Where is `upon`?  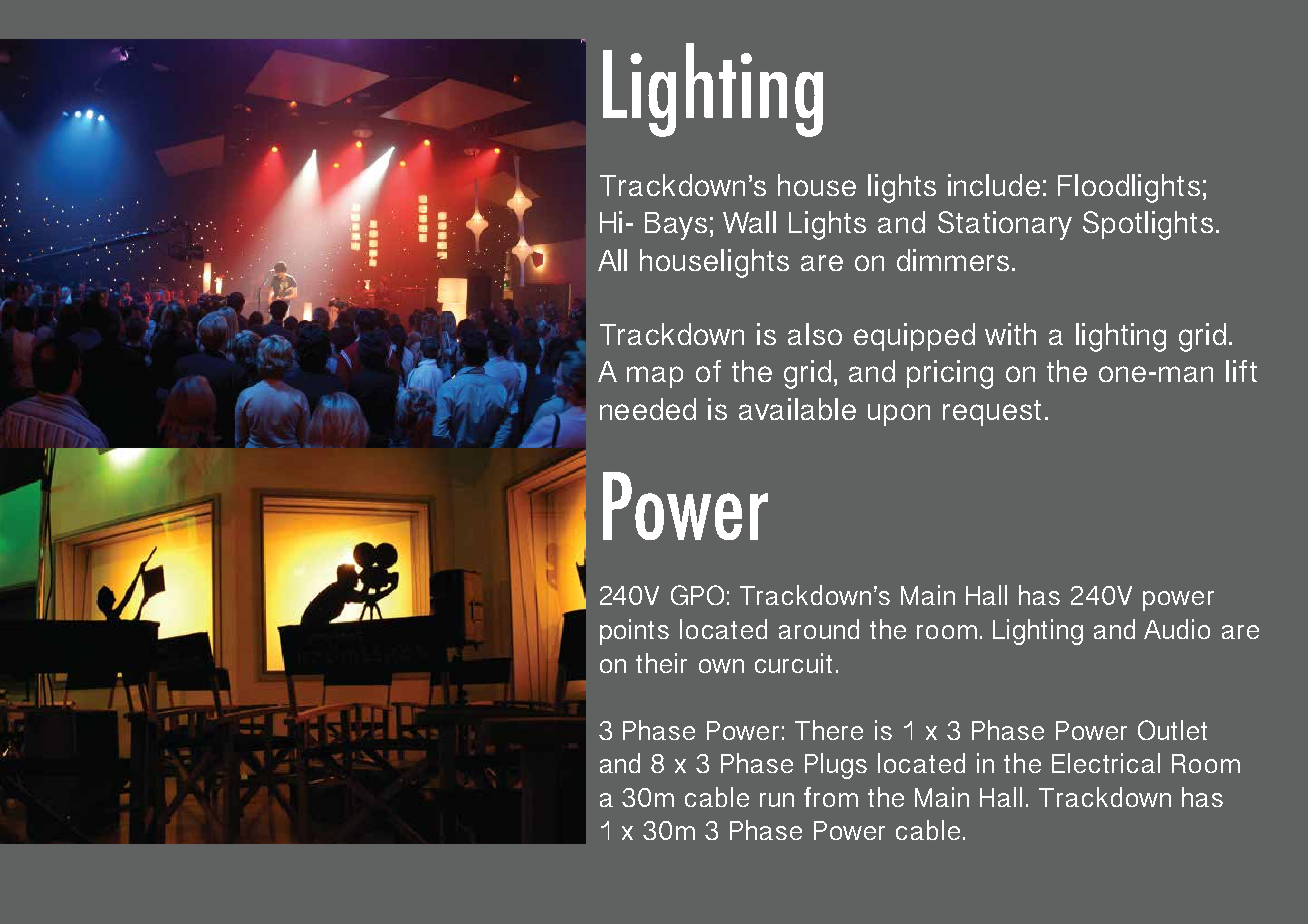 upon is located at coordinates (899, 415).
